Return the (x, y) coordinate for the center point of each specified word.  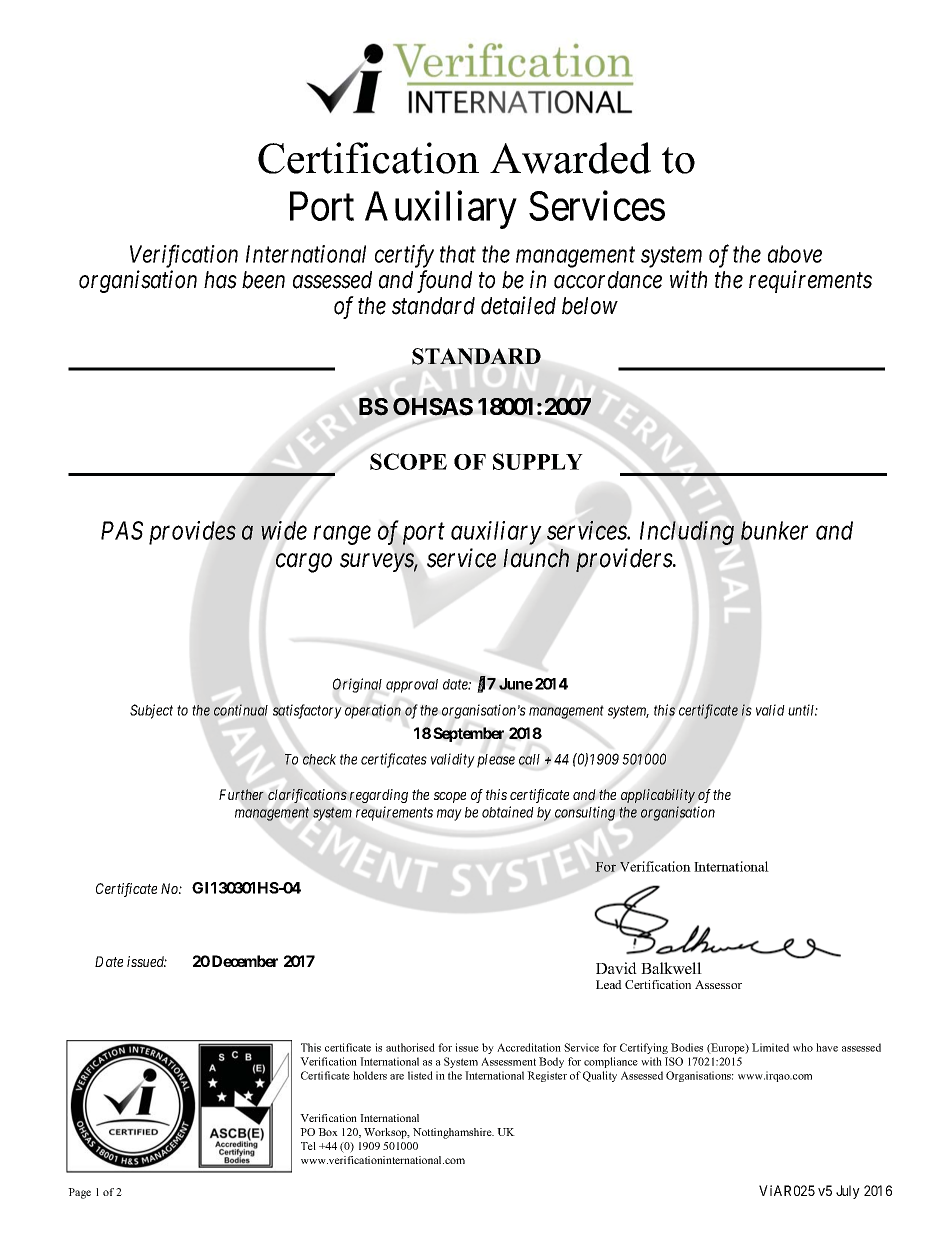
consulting (585, 813)
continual (241, 710)
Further (241, 794)
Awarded (570, 158)
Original (357, 685)
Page (79, 1193)
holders (370, 1075)
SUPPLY (538, 461)
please (496, 761)
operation (373, 711)
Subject (151, 711)
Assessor (718, 984)
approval (412, 686)
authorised (410, 1047)
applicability (658, 796)
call (529, 759)
